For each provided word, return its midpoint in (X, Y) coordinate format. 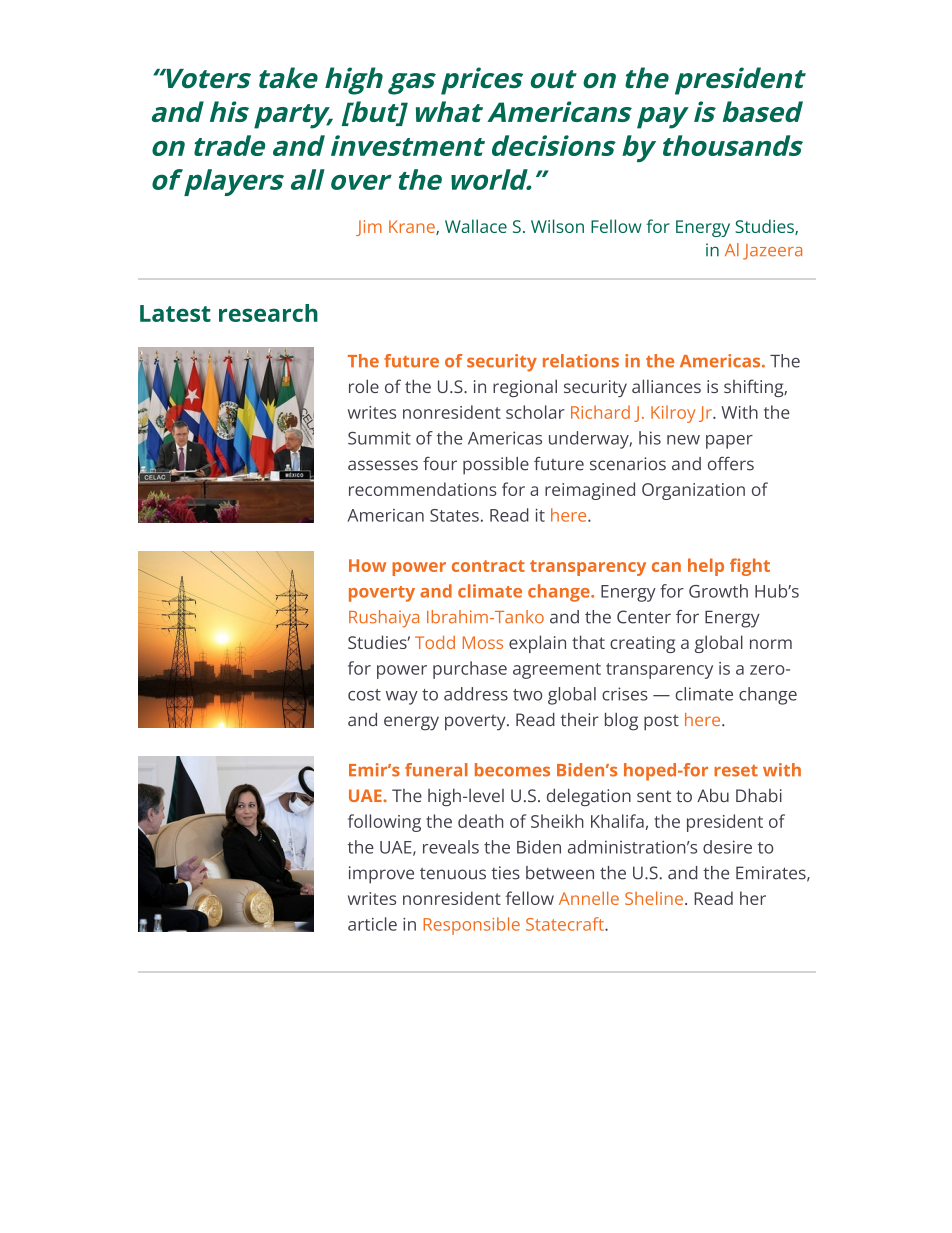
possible (496, 466)
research (268, 313)
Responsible (471, 926)
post (661, 722)
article (372, 924)
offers (731, 464)
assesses (383, 465)
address (476, 694)
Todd (435, 642)
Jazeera (772, 252)
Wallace (476, 226)
